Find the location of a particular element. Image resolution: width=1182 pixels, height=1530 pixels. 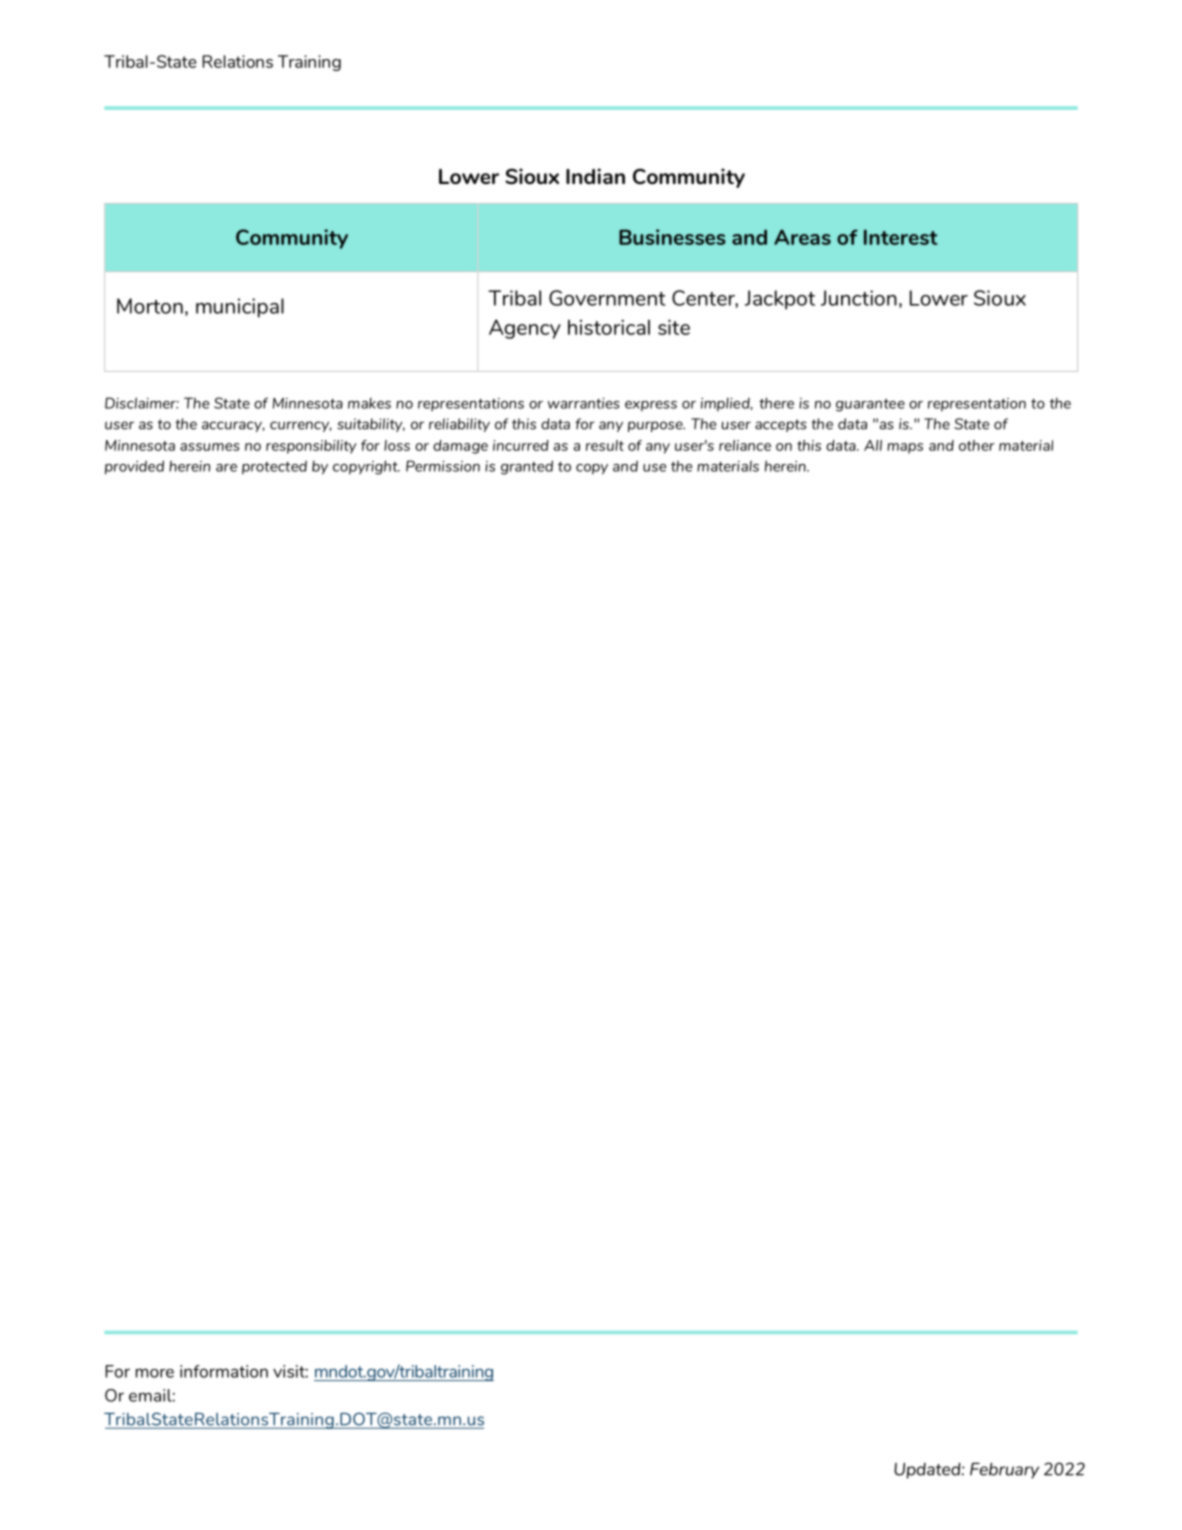

Indian is located at coordinates (595, 176).
